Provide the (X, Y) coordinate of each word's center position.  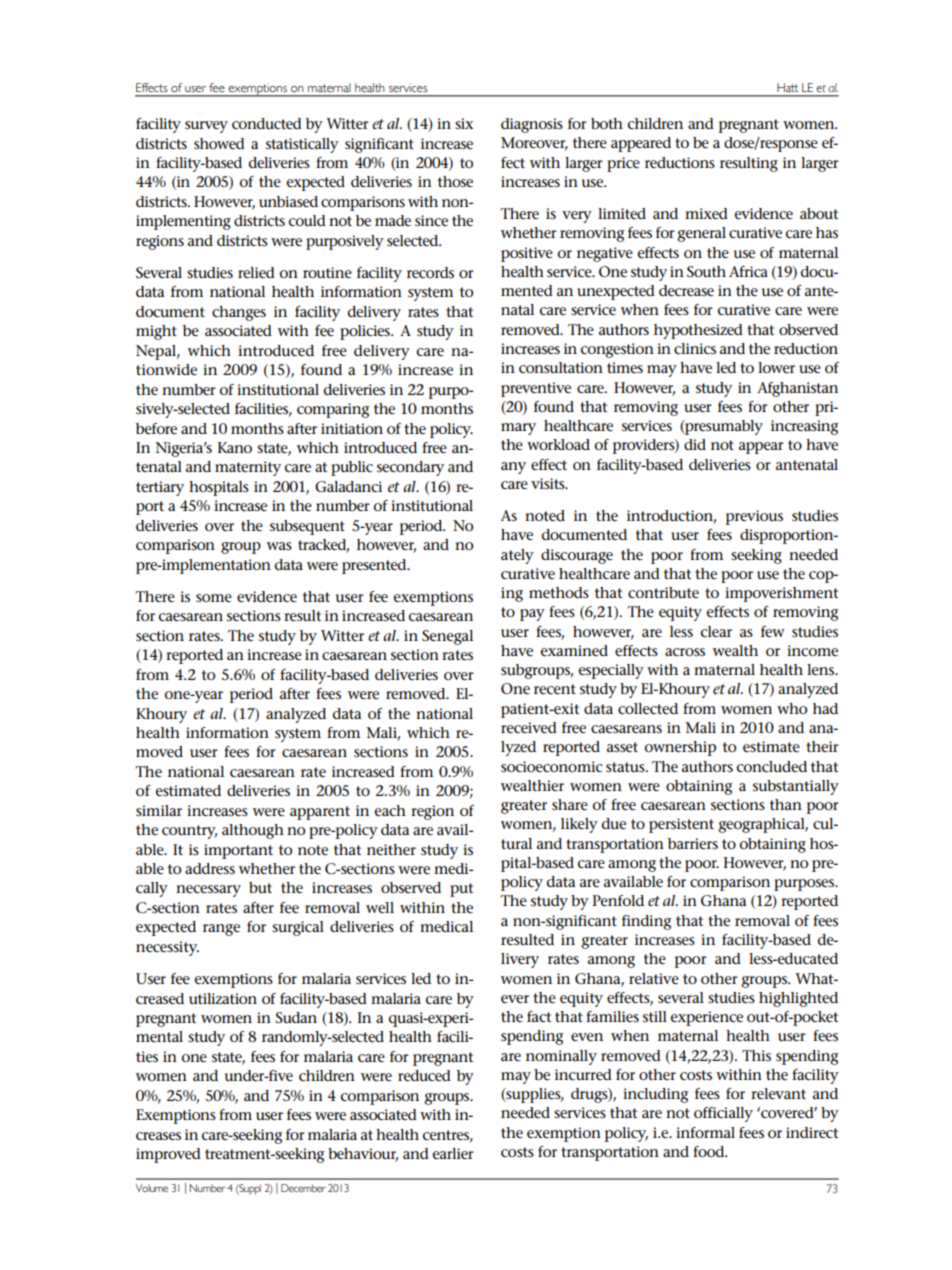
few (772, 632)
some (214, 598)
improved (168, 1155)
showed (219, 143)
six (464, 123)
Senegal (447, 637)
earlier (453, 1154)
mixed (706, 213)
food (710, 1151)
